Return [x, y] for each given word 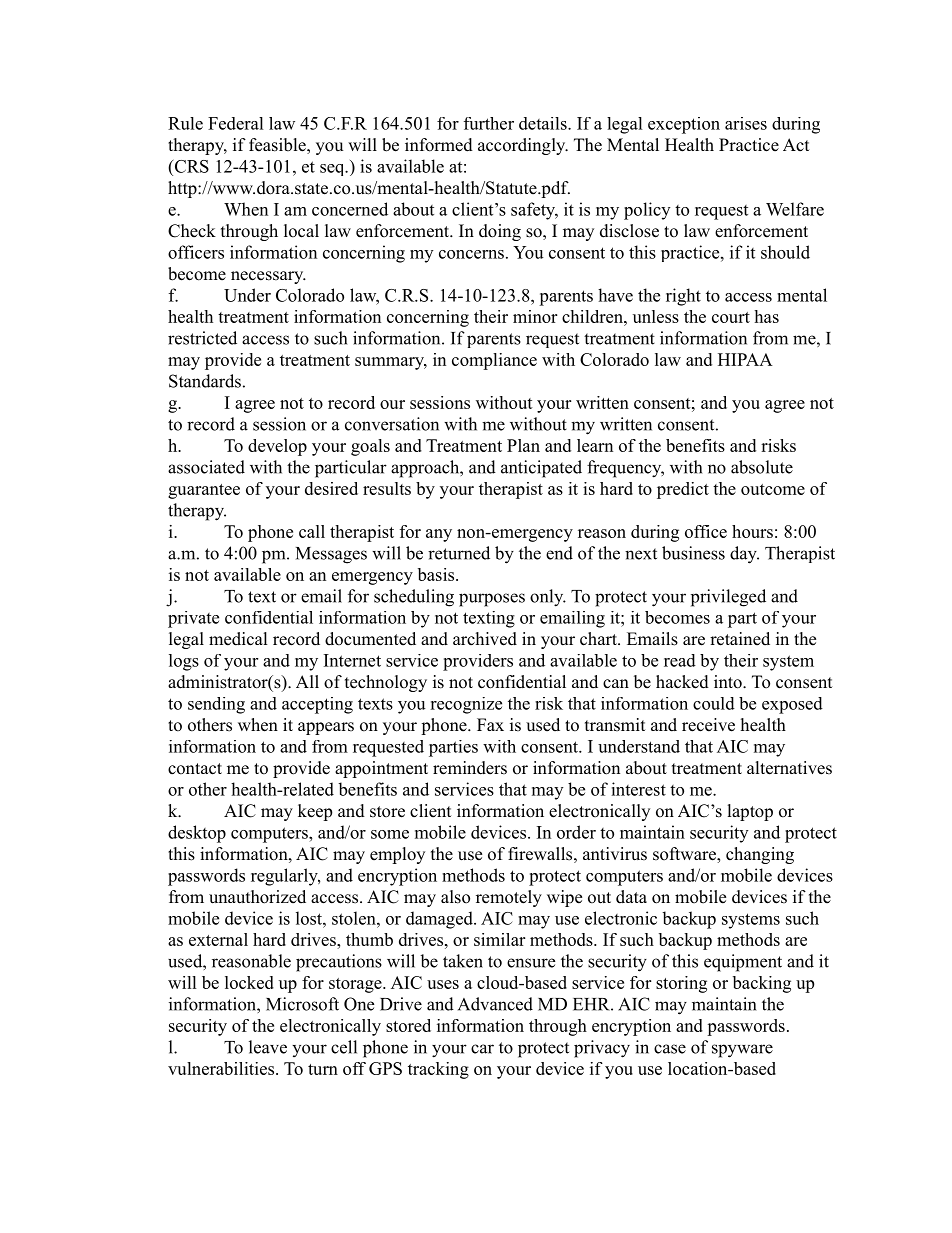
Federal [236, 123]
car [482, 1049]
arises [746, 123]
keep [315, 812]
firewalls [540, 854]
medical [238, 639]
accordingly [522, 146]
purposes [492, 600]
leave [268, 1047]
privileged [728, 598]
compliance [494, 361]
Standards [205, 381]
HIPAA [745, 359]
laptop [750, 812]
